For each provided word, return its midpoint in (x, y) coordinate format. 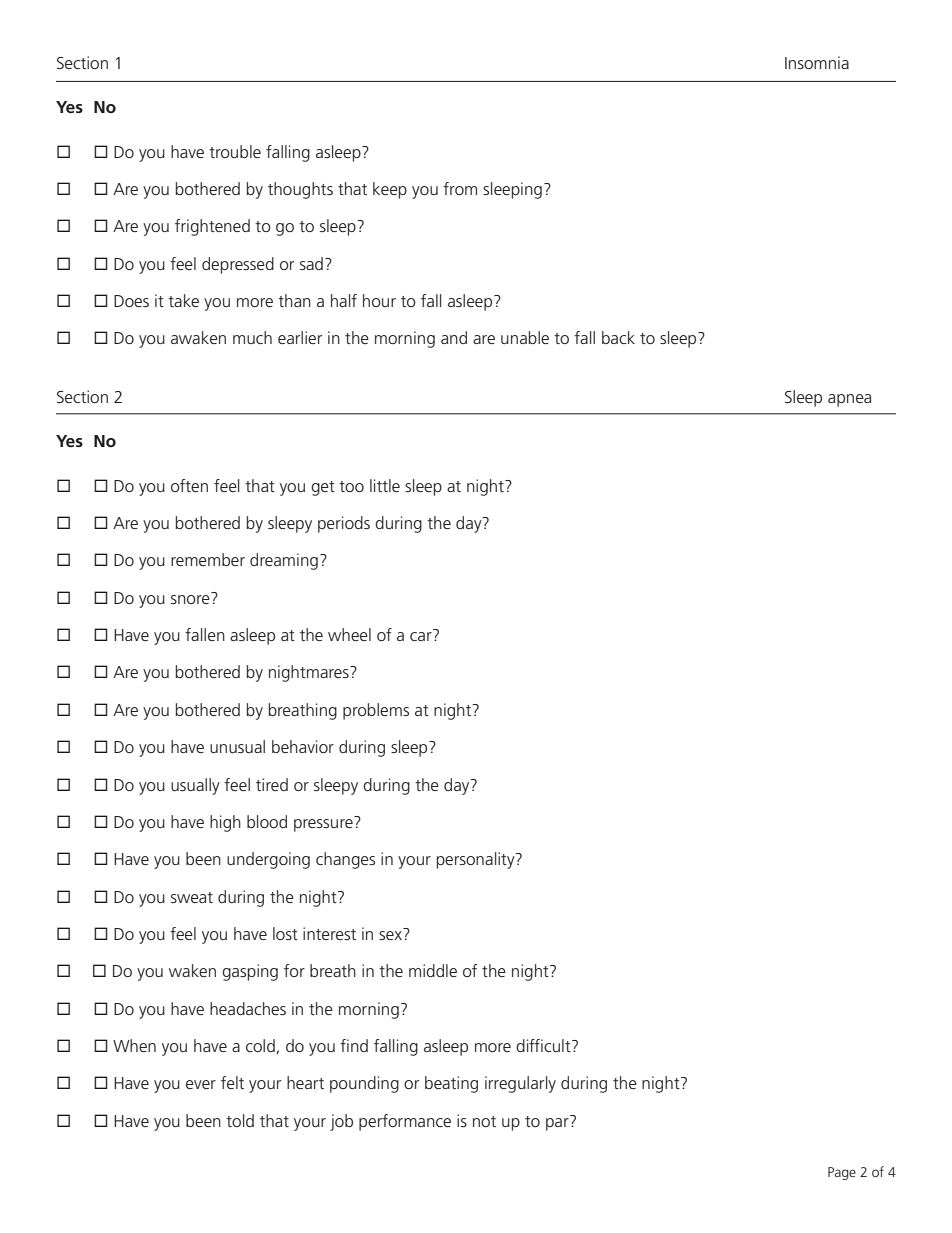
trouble (235, 151)
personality (477, 860)
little (385, 485)
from (460, 188)
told (240, 1120)
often (189, 485)
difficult (544, 1045)
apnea (849, 400)
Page (842, 1173)
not (484, 1121)
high (225, 823)
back (618, 337)
